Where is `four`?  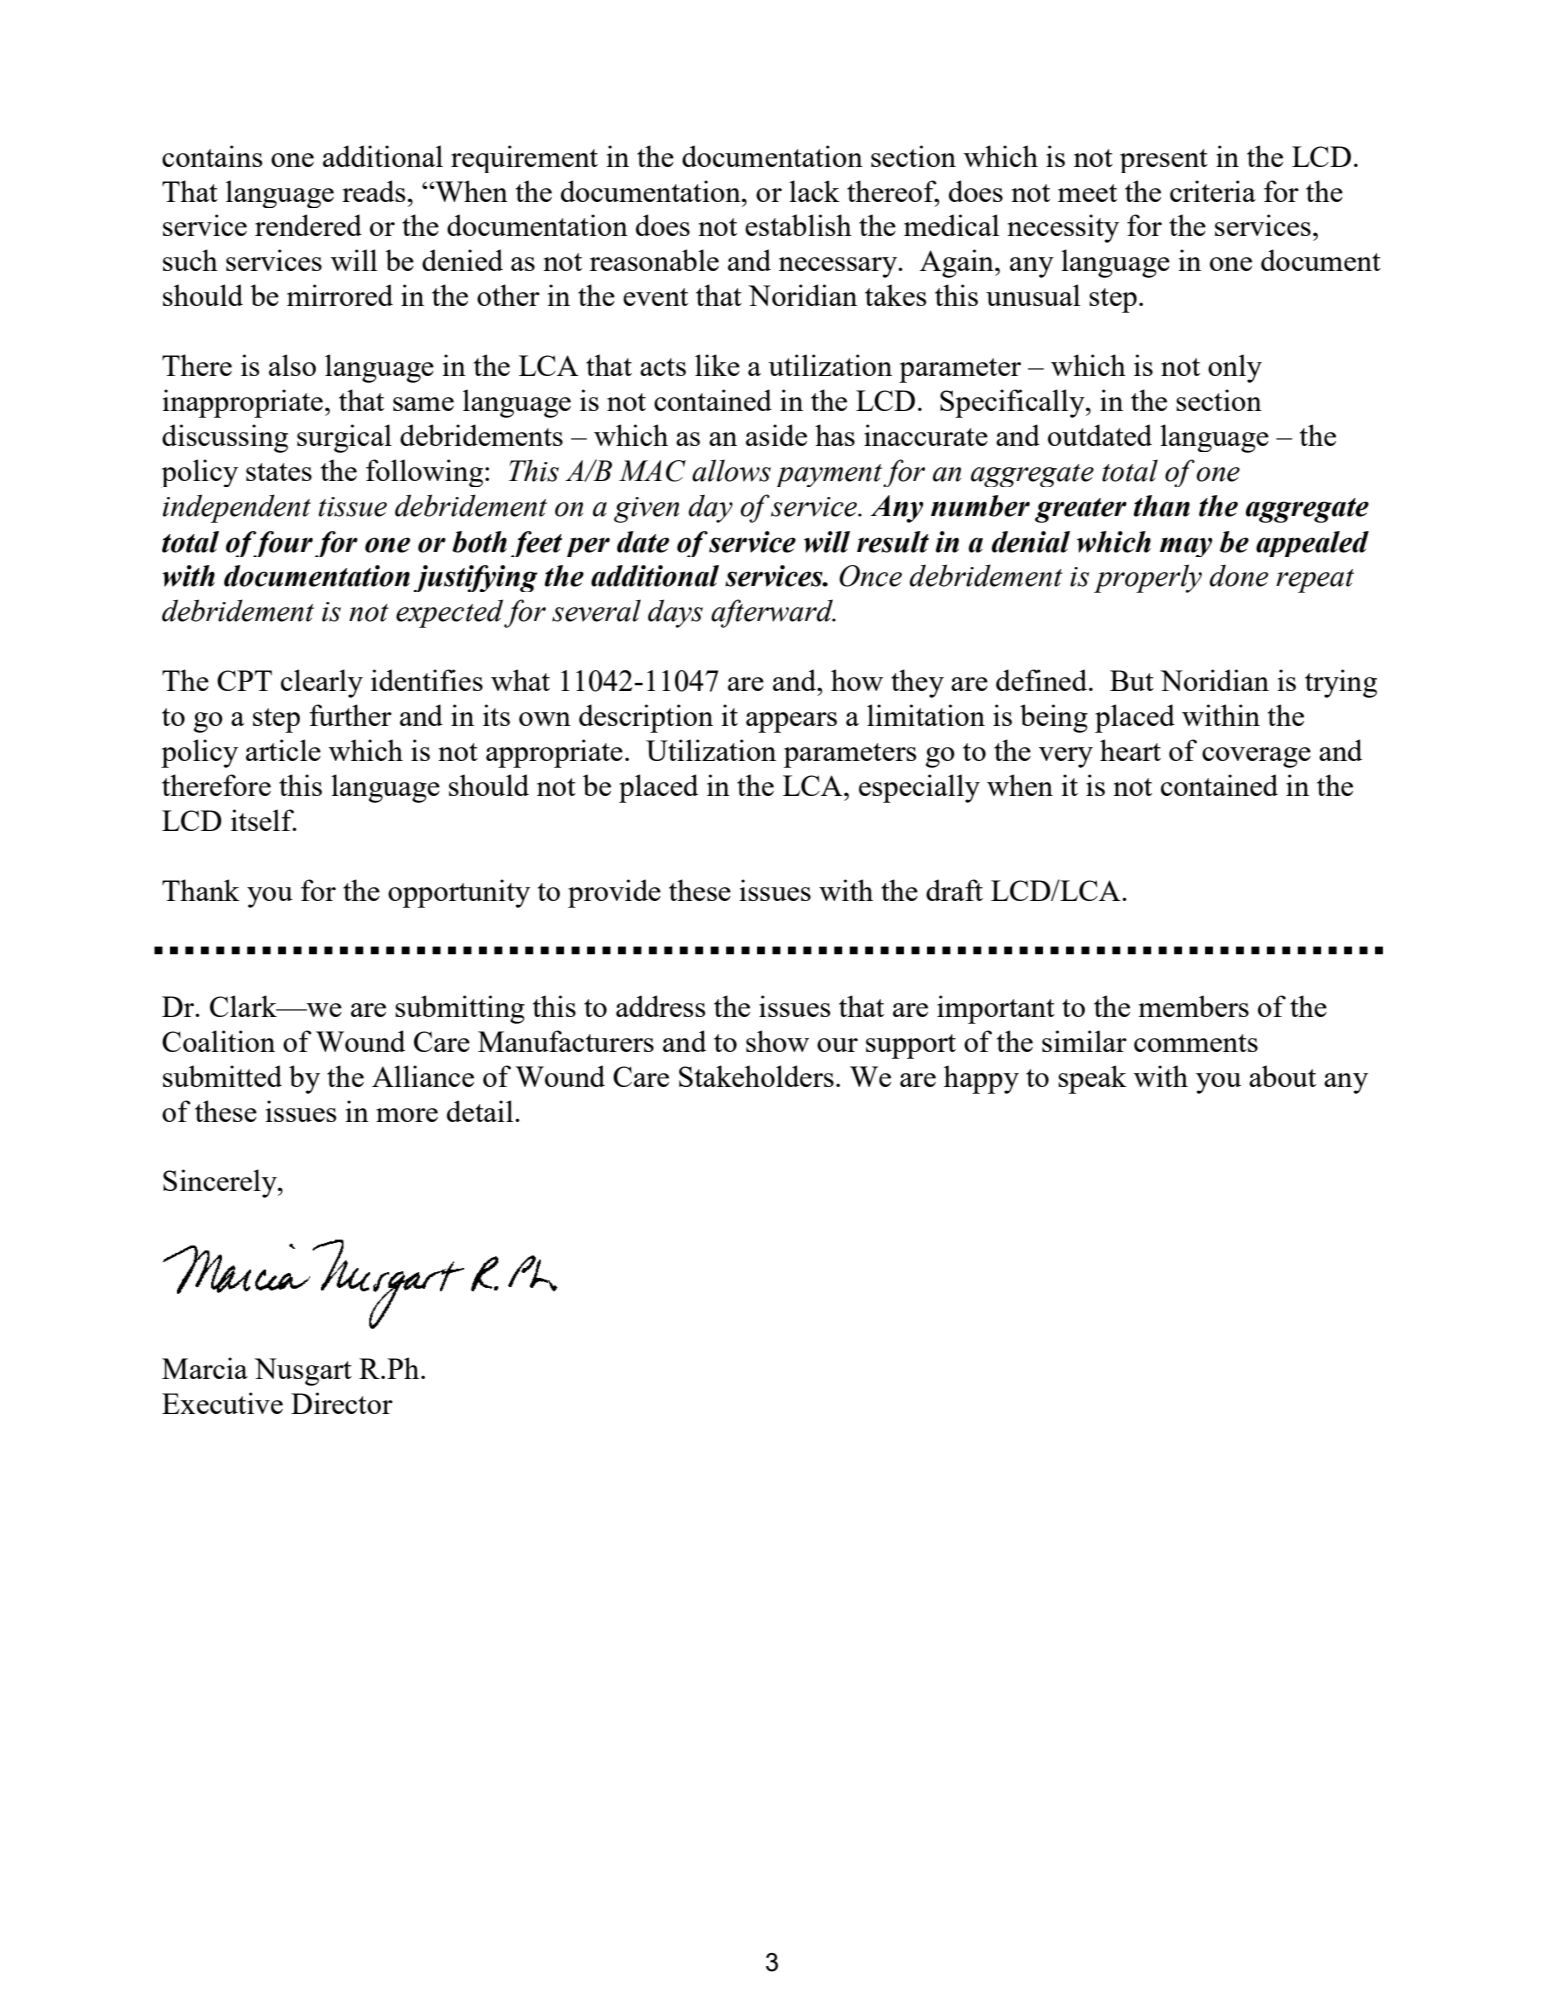 four is located at coordinates (282, 544).
